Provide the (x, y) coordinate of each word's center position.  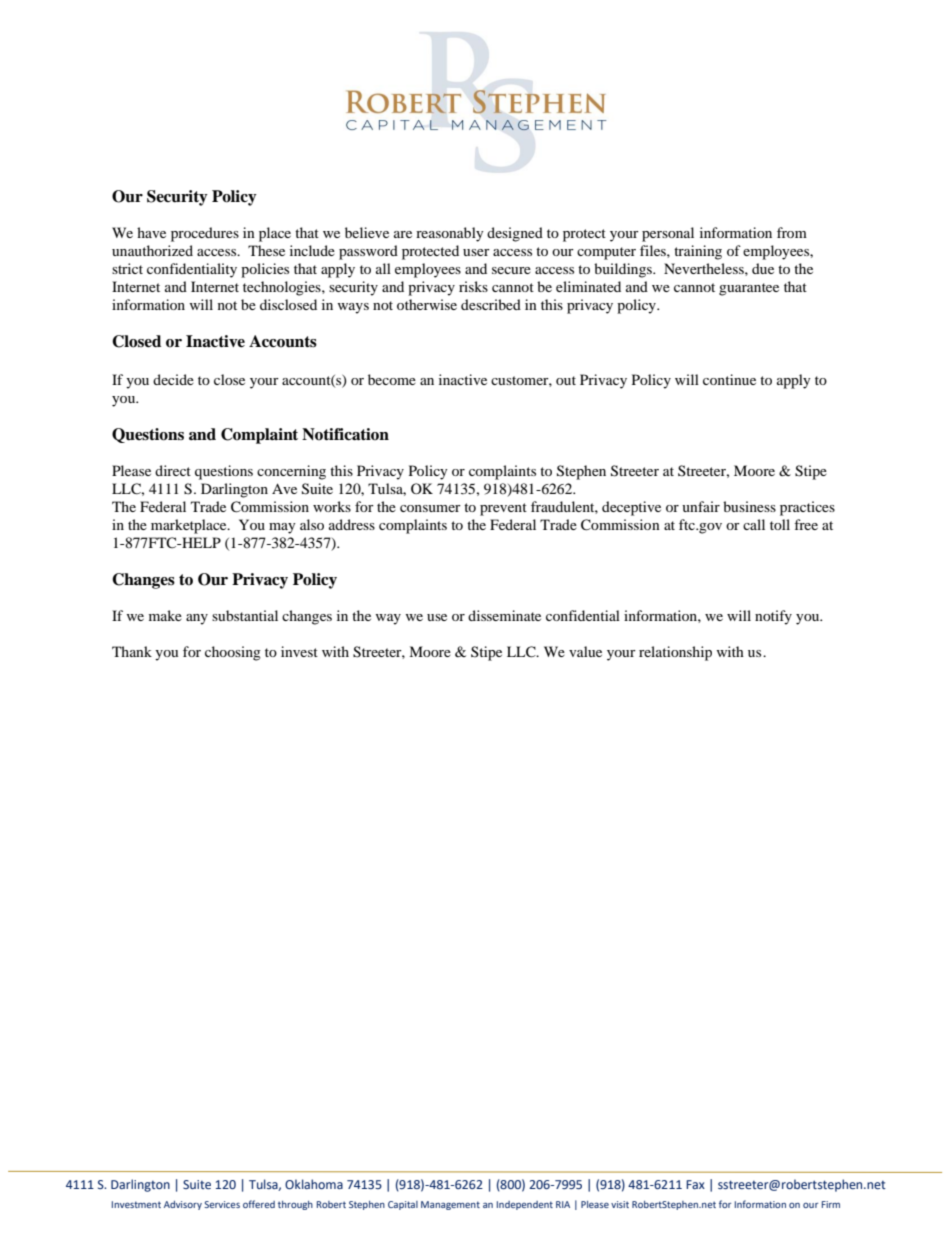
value (585, 651)
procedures (205, 234)
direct (173, 470)
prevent (503, 509)
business (749, 506)
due (763, 268)
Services (222, 1204)
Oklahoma (314, 1184)
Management (450, 1205)
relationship (675, 653)
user (476, 252)
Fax (695, 1184)
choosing (233, 653)
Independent (525, 1205)
